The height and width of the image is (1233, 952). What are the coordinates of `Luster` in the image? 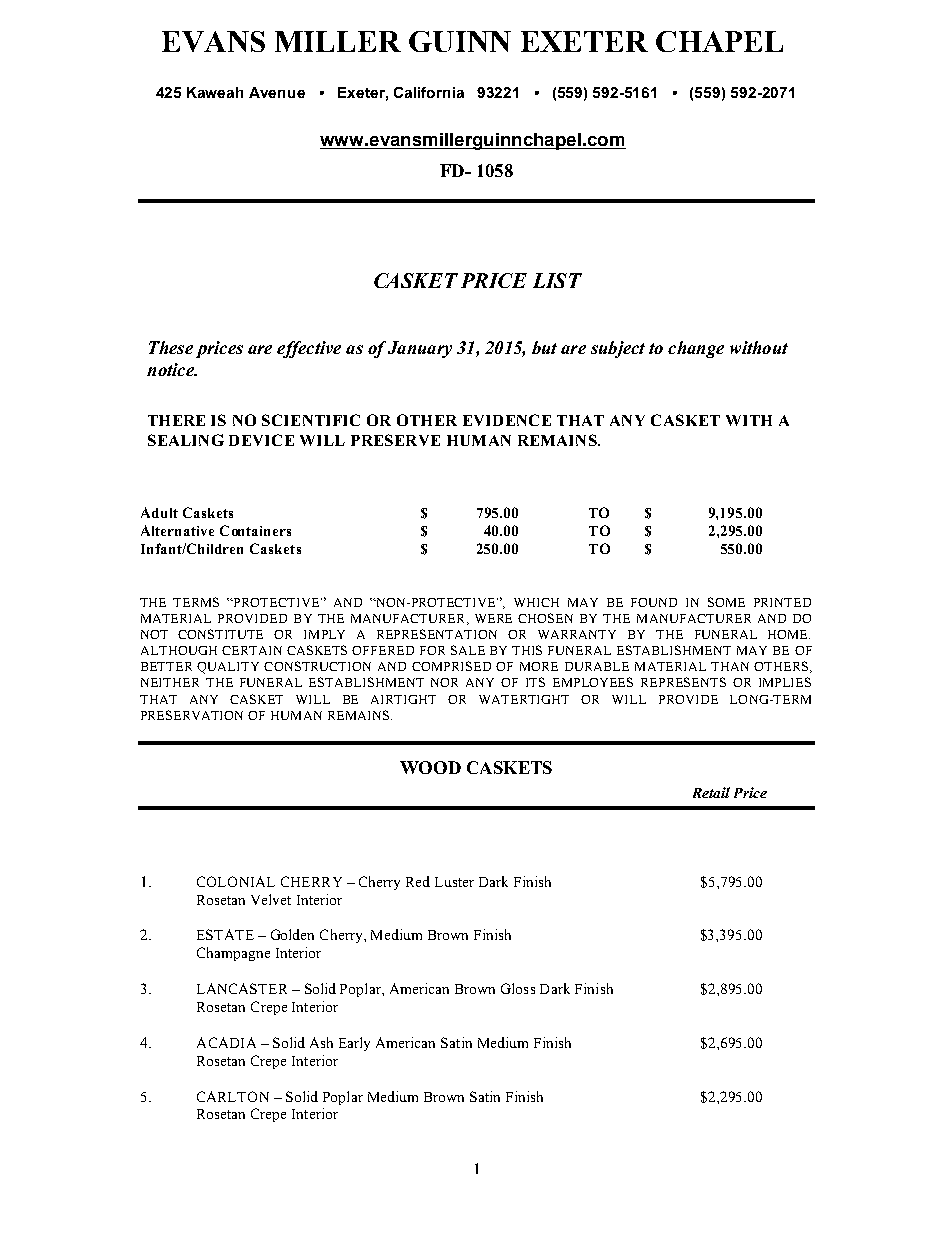 It's located at (454, 882).
